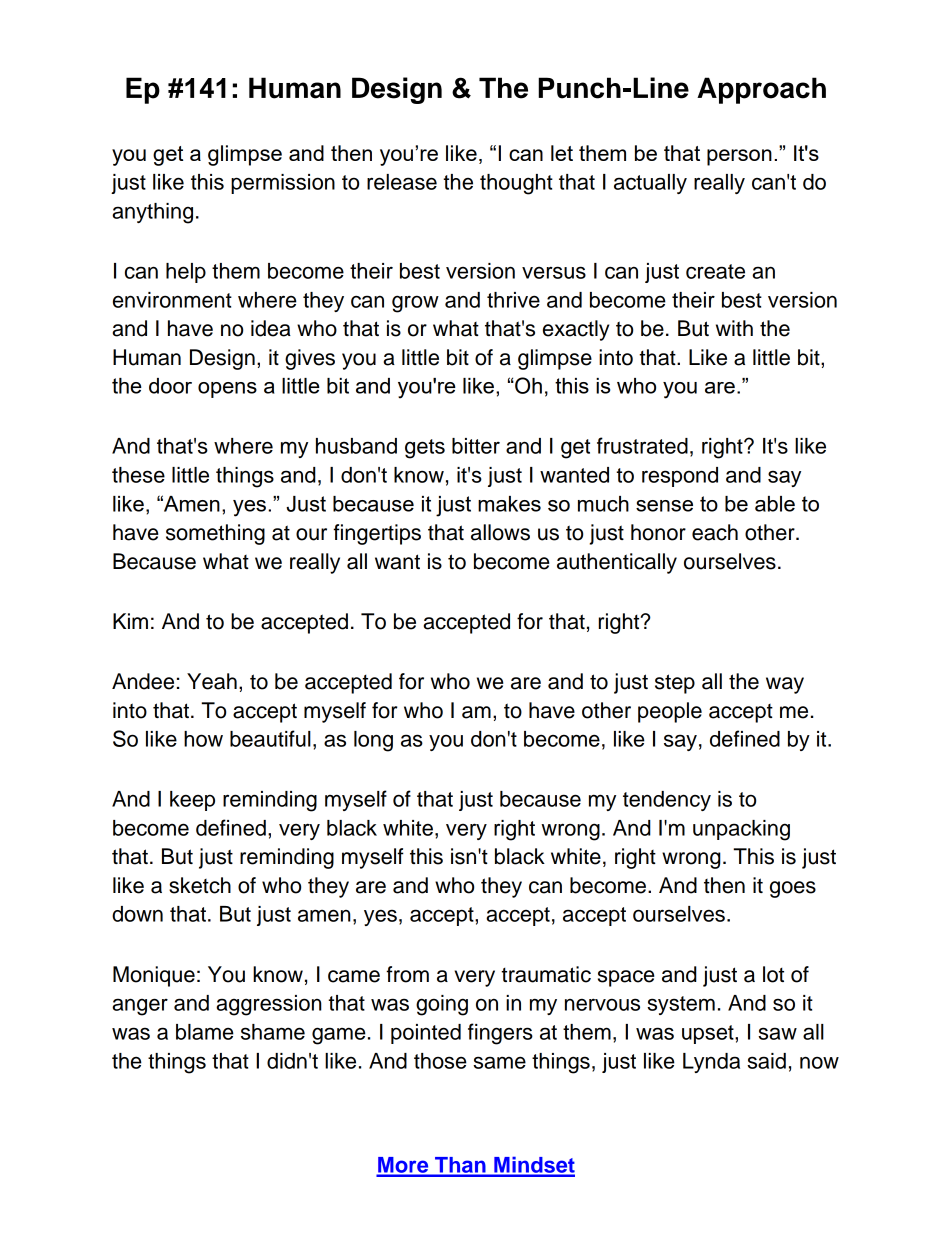 The height and width of the image is (1233, 952). I want to click on person, so click(739, 157).
